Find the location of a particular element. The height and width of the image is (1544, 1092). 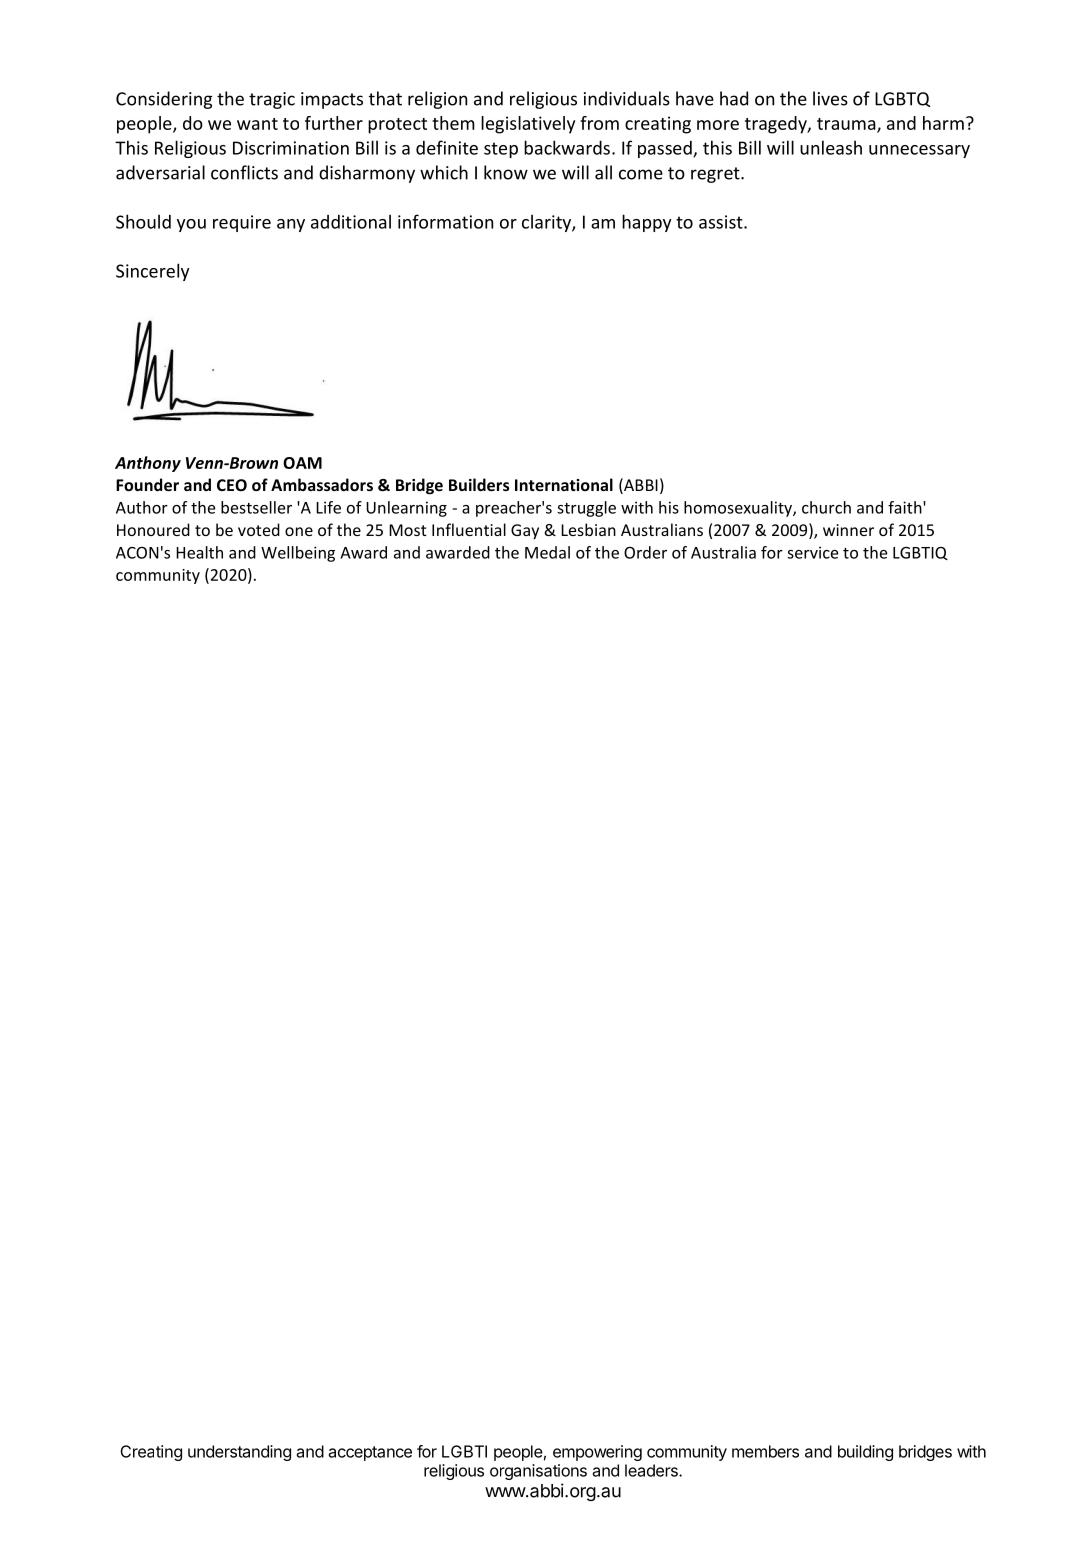

Health is located at coordinates (199, 552).
